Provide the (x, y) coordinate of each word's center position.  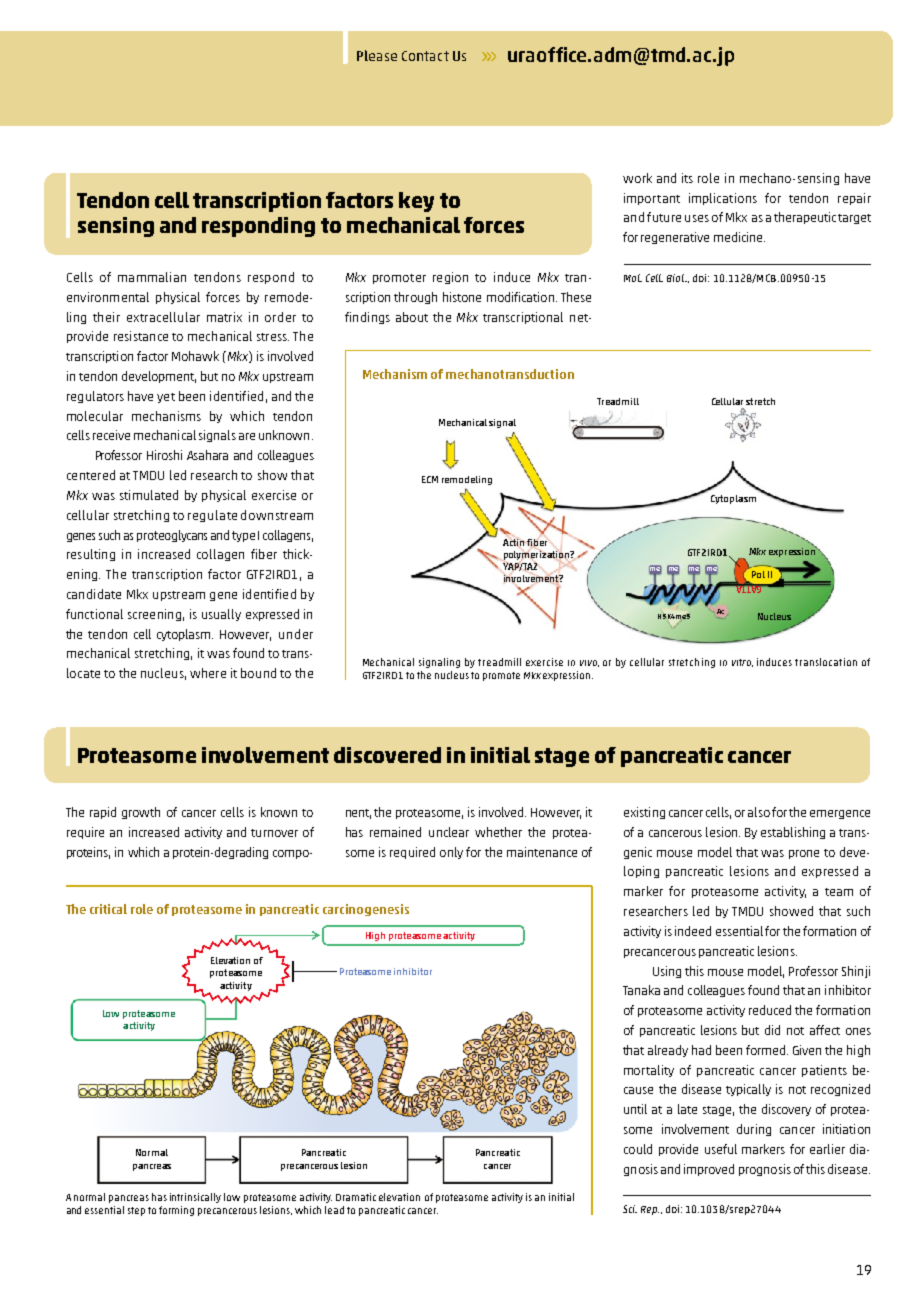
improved (709, 1170)
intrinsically (195, 1198)
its (687, 178)
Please (377, 55)
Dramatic (356, 1197)
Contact (425, 56)
